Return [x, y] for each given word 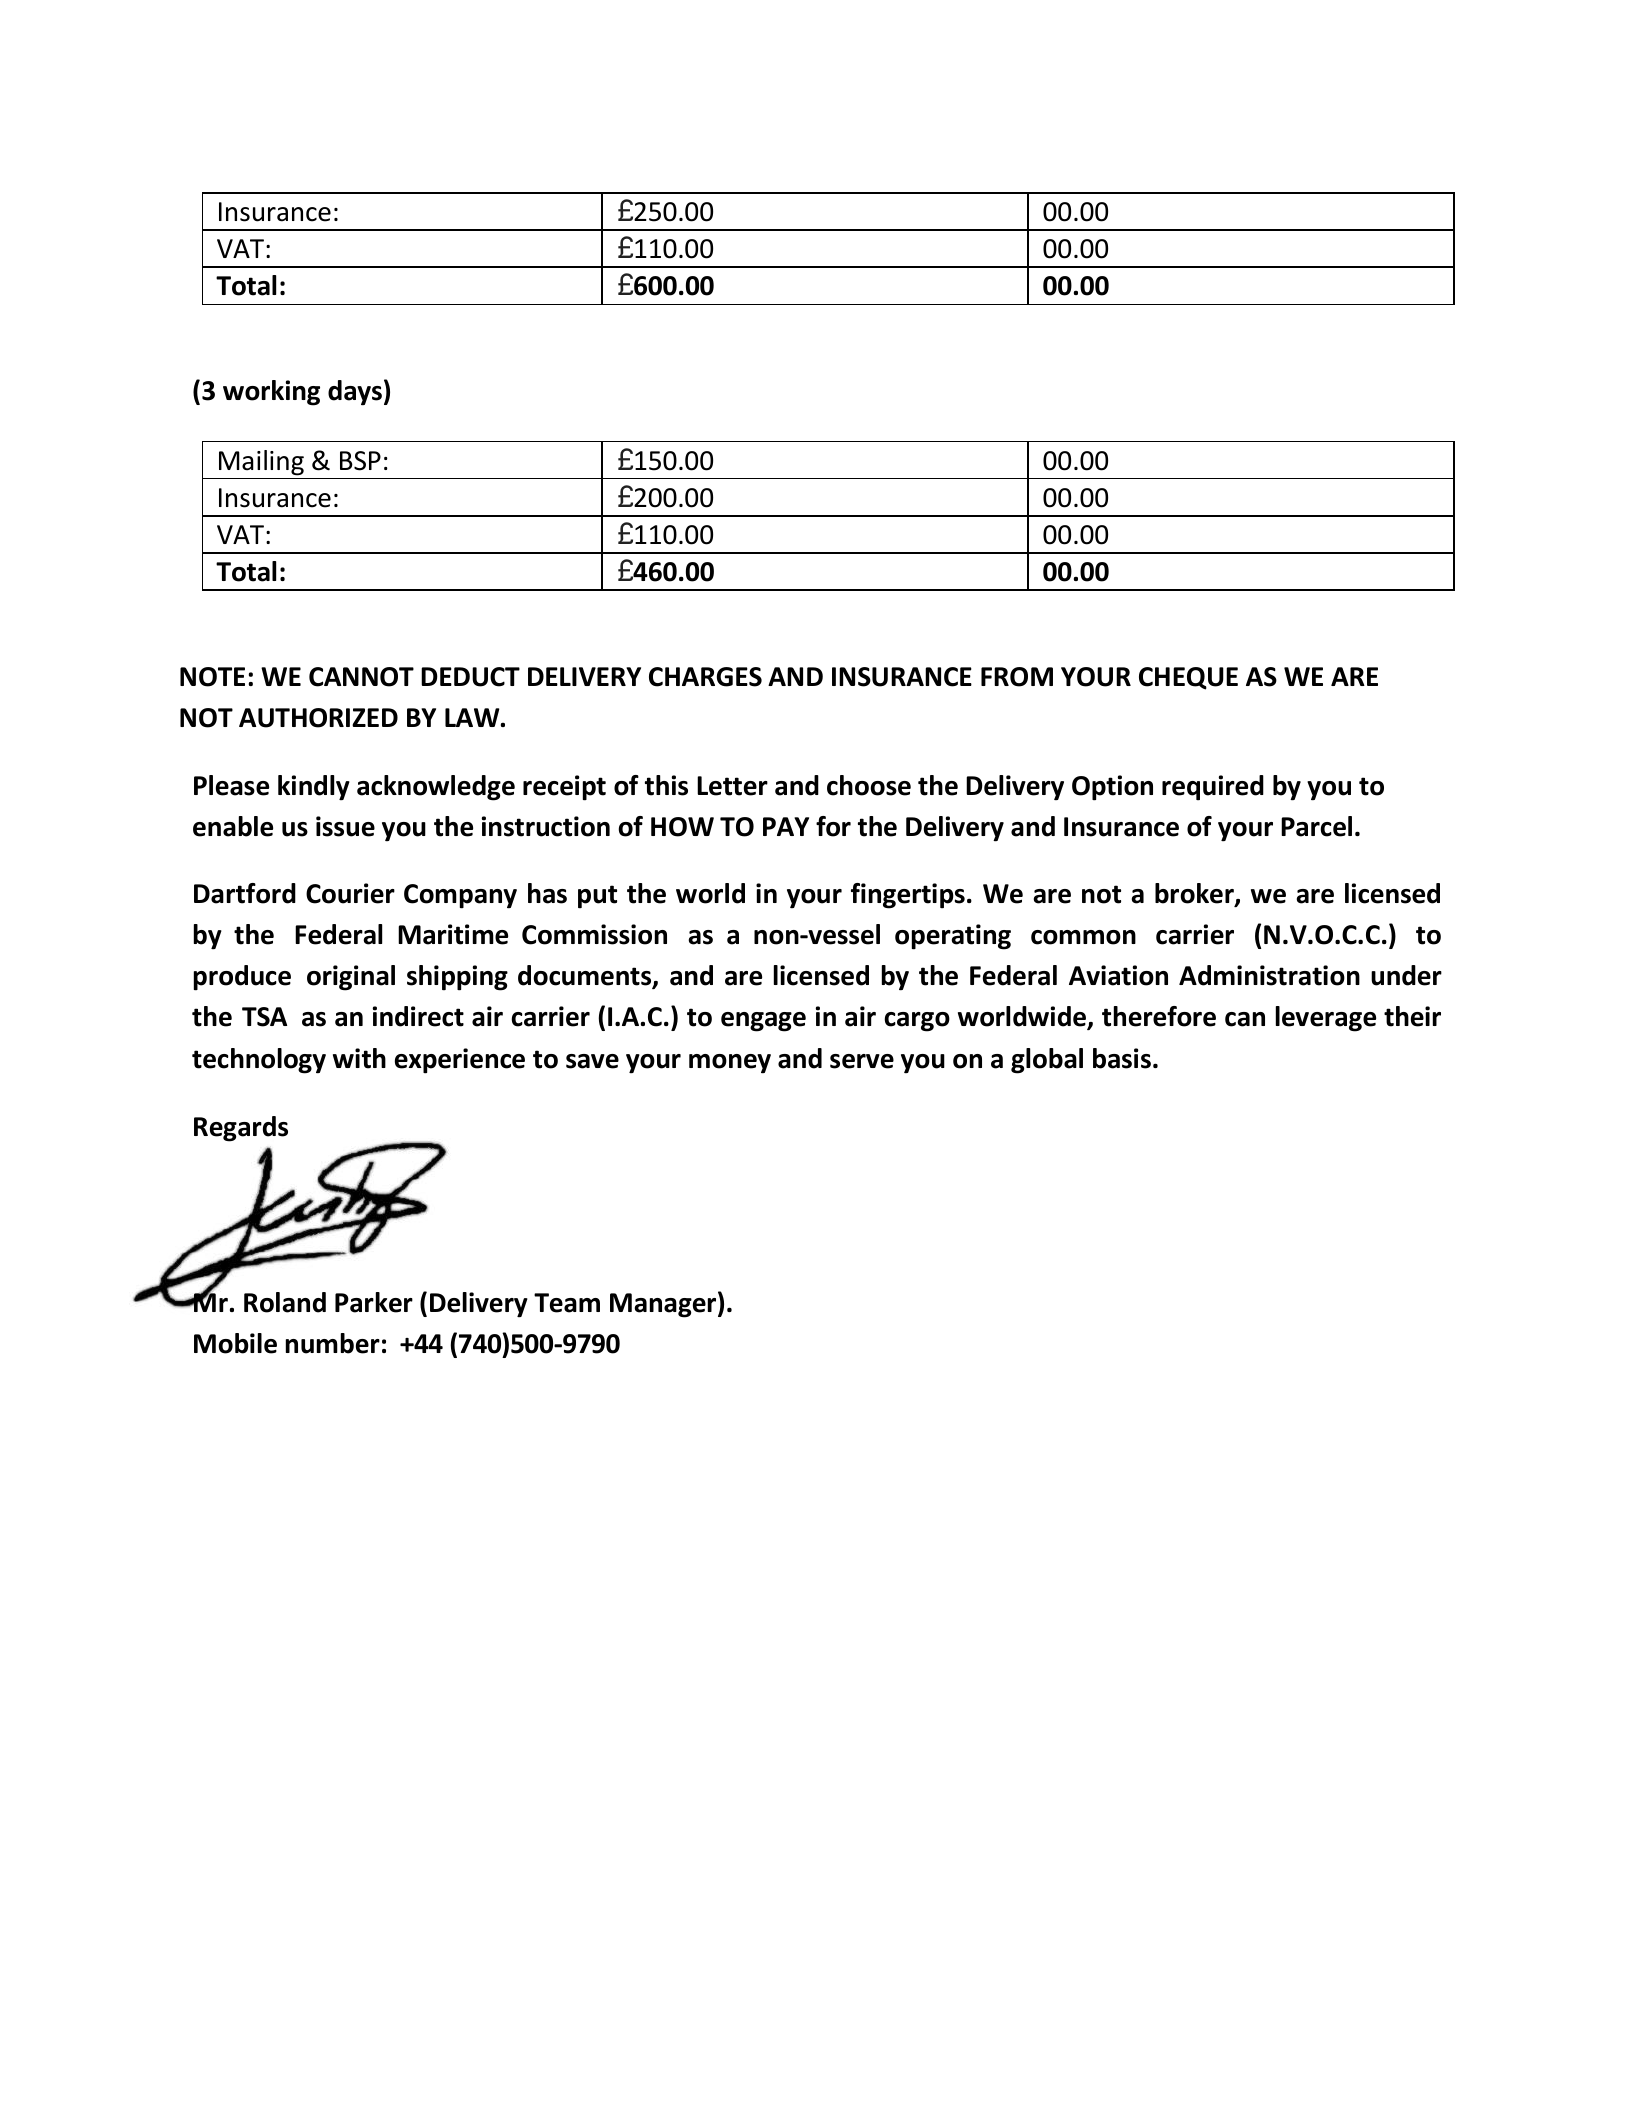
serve [862, 1061]
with [359, 1058]
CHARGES [705, 677]
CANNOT [361, 677]
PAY [786, 826]
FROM [1017, 677]
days [355, 393]
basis [1122, 1058]
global [1047, 1061]
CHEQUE [1188, 678]
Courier [350, 893]
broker [1195, 894]
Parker [374, 1302]
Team [567, 1303]
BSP [360, 461]
